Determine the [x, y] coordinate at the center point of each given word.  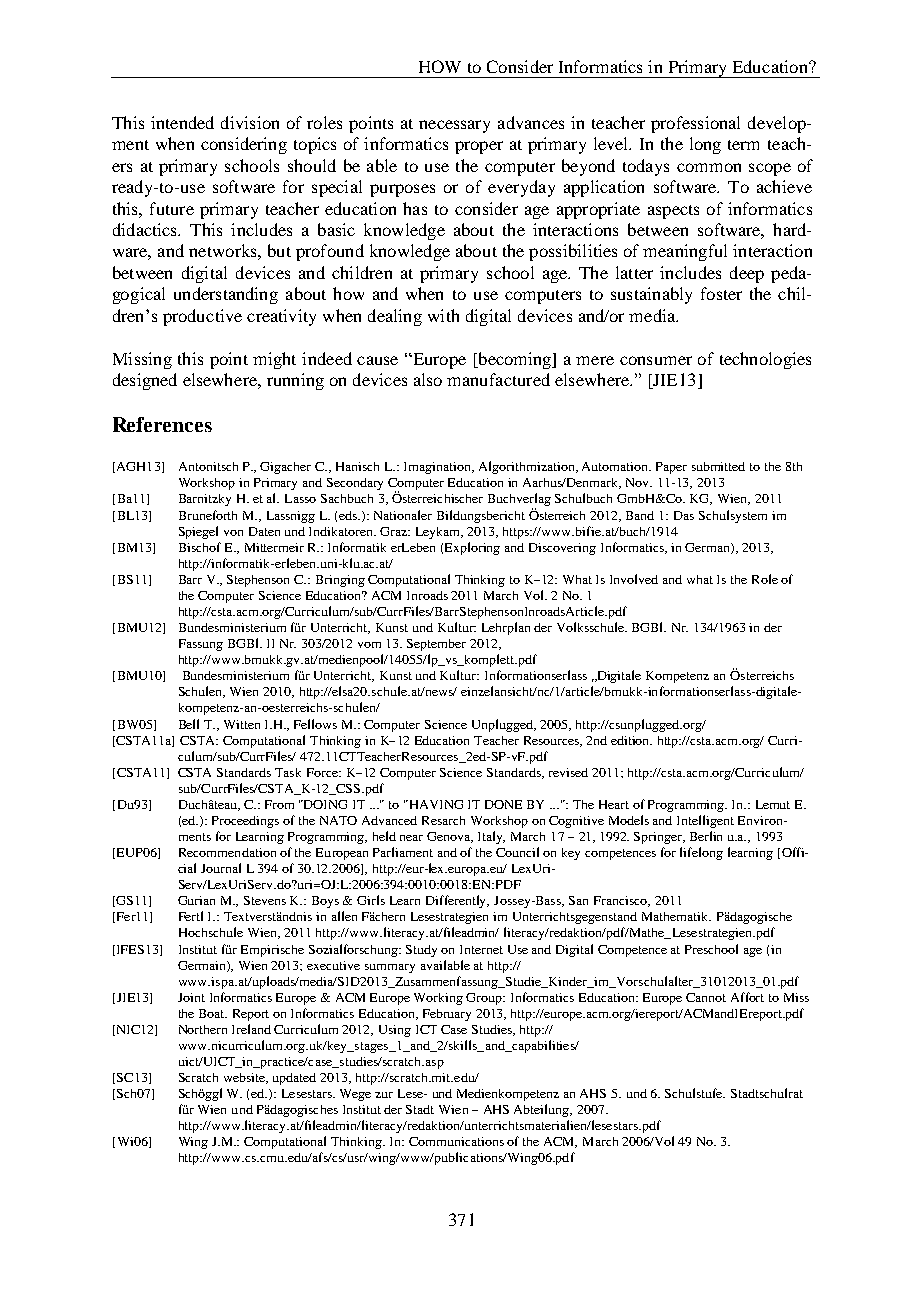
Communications [456, 1141]
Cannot [706, 997]
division [250, 122]
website [246, 1078]
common [709, 167]
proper [479, 147]
